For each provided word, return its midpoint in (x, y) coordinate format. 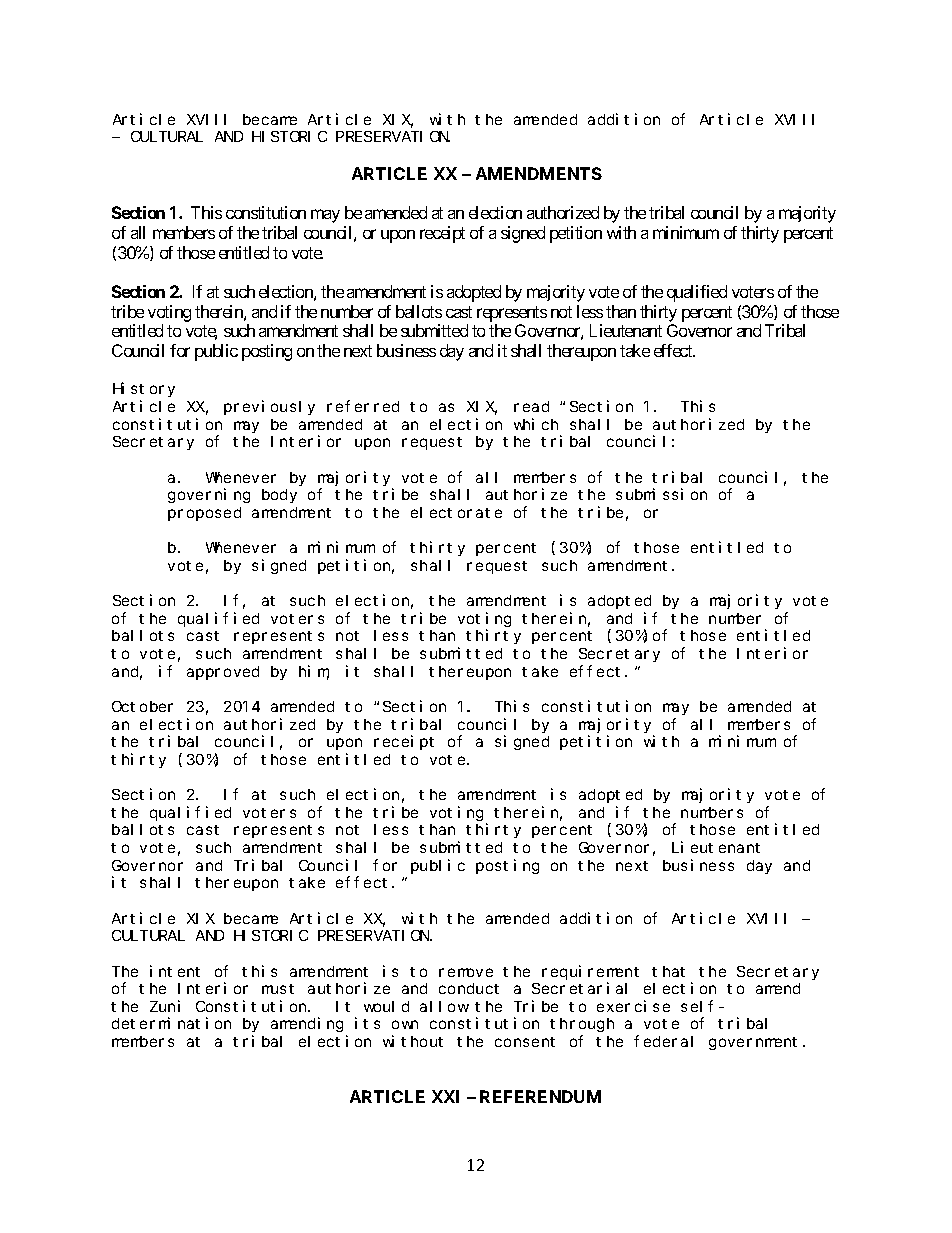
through (582, 1025)
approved (223, 673)
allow (444, 1006)
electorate (456, 512)
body (279, 496)
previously (269, 407)
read (531, 406)
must (278, 989)
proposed (204, 514)
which (536, 424)
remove (466, 972)
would (386, 1006)
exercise (633, 1006)
